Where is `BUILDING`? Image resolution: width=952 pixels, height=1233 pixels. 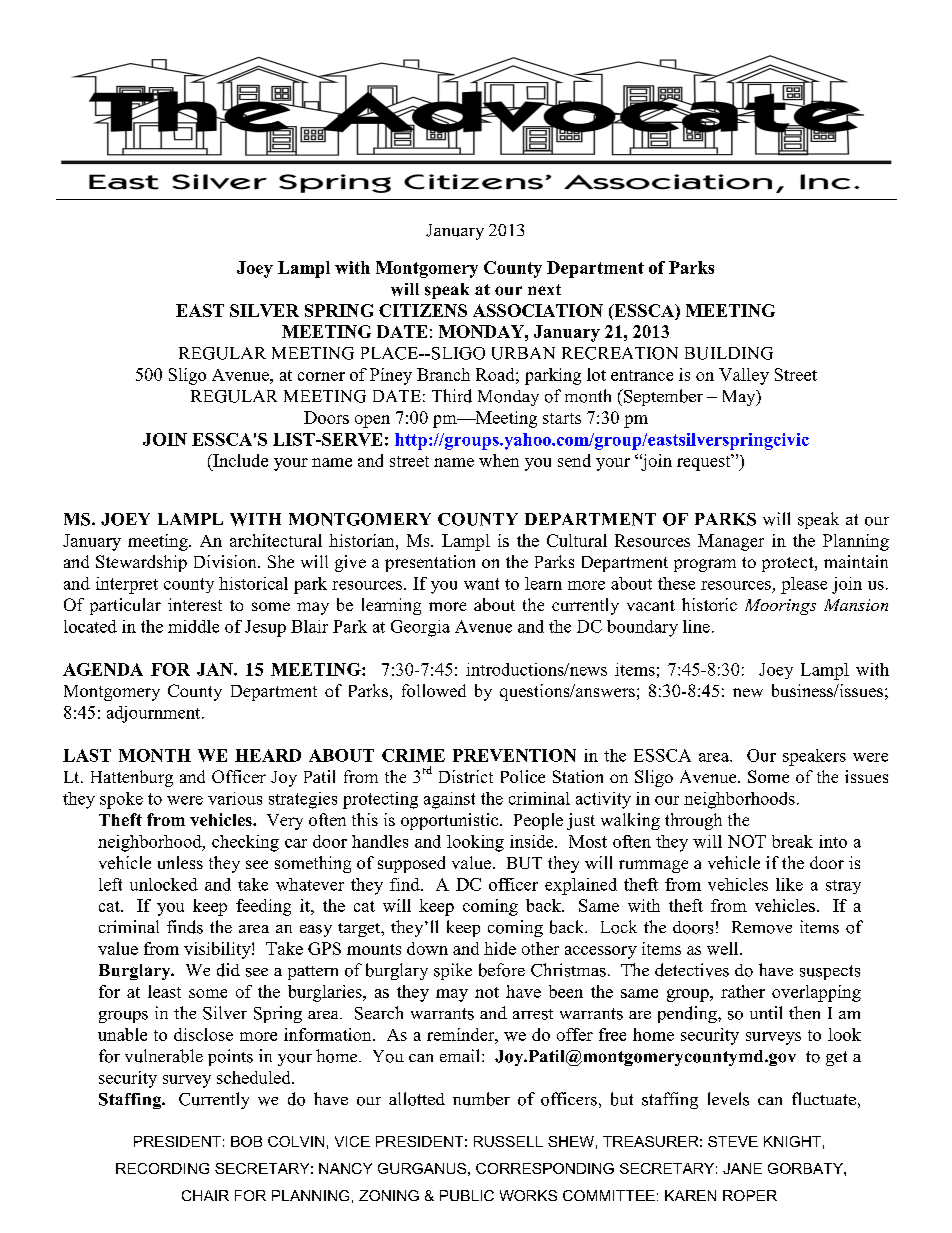 BUILDING is located at coordinates (729, 353).
